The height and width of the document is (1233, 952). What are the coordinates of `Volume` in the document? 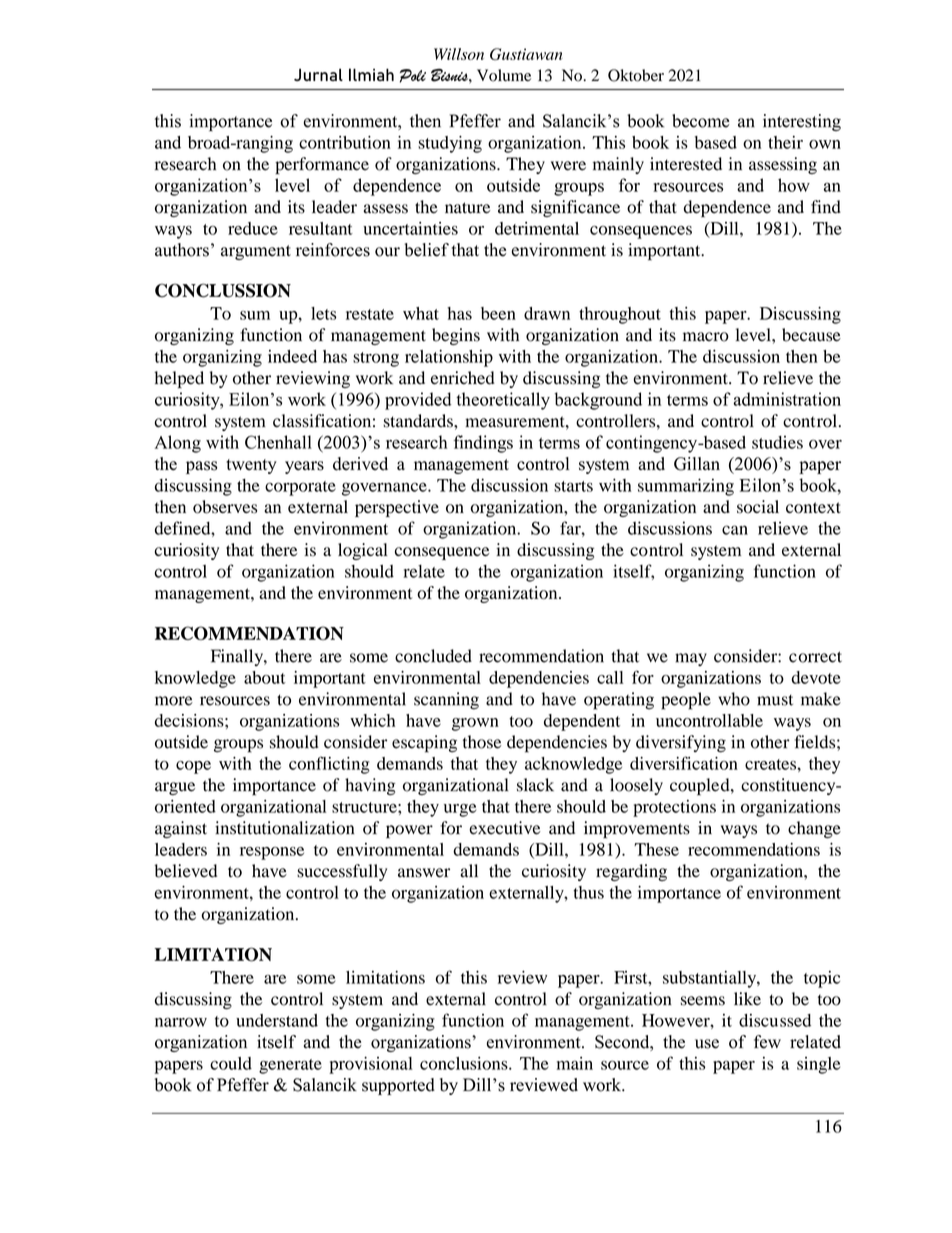 It's located at (504, 75).
